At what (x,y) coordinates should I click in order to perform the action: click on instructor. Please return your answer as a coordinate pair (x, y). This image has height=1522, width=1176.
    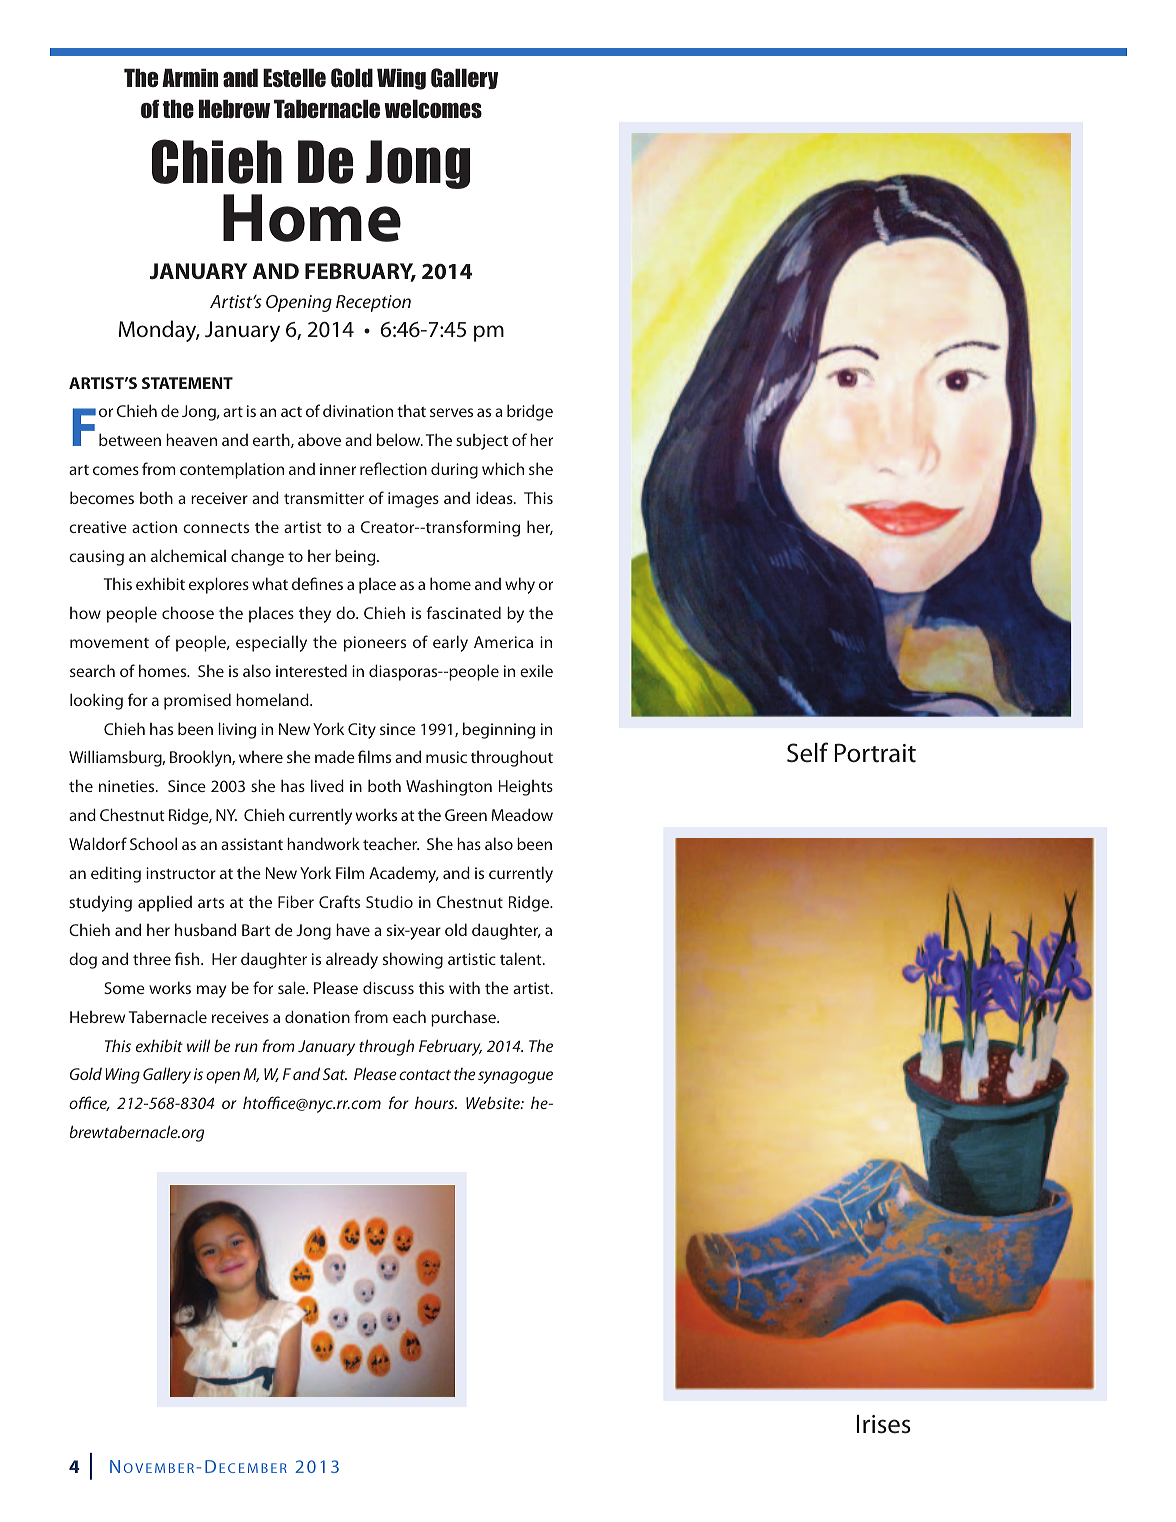
    Looking at the image, I should click on (181, 873).
